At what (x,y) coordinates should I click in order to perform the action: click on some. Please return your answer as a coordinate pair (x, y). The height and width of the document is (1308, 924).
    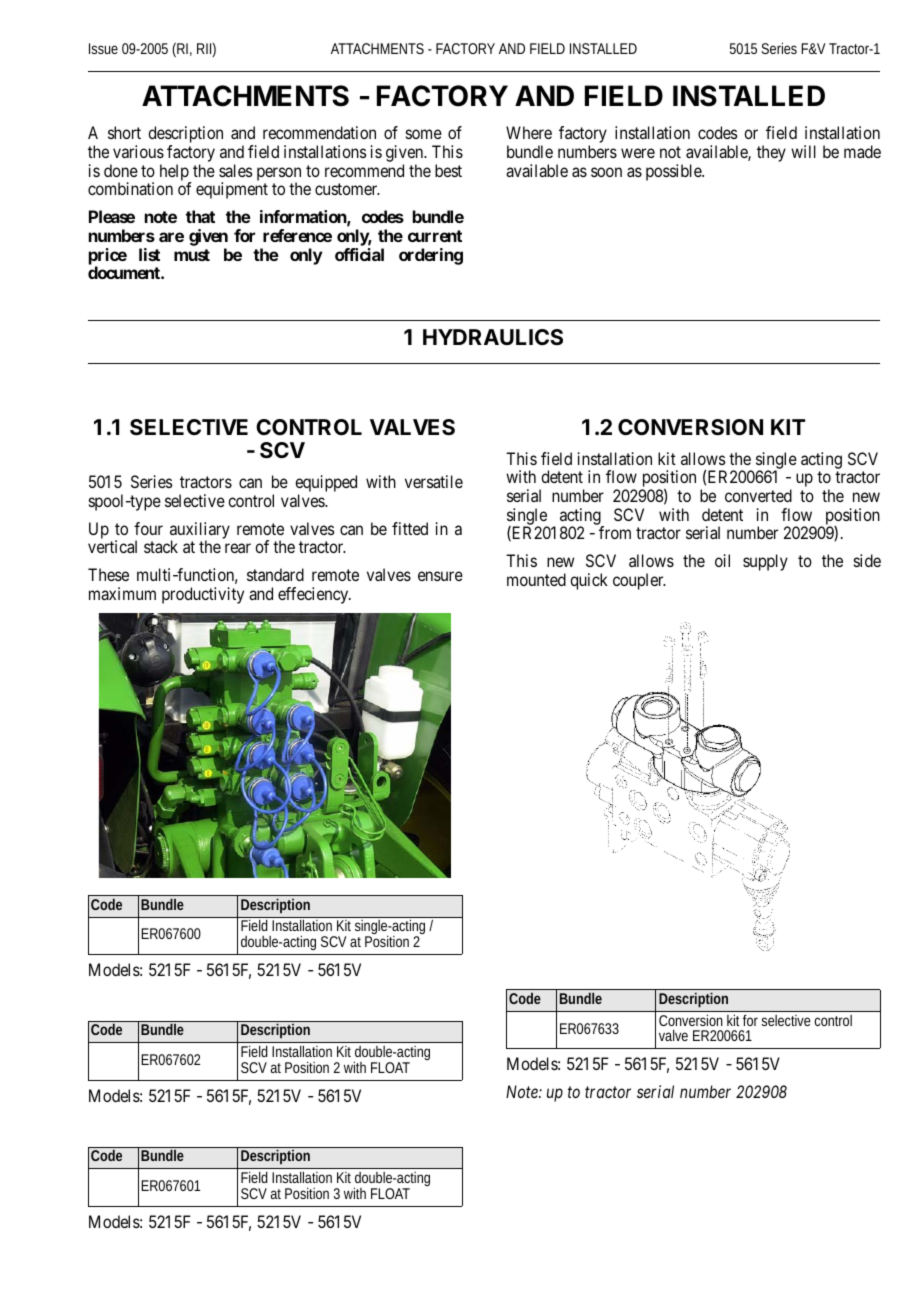
    Looking at the image, I should click on (424, 134).
